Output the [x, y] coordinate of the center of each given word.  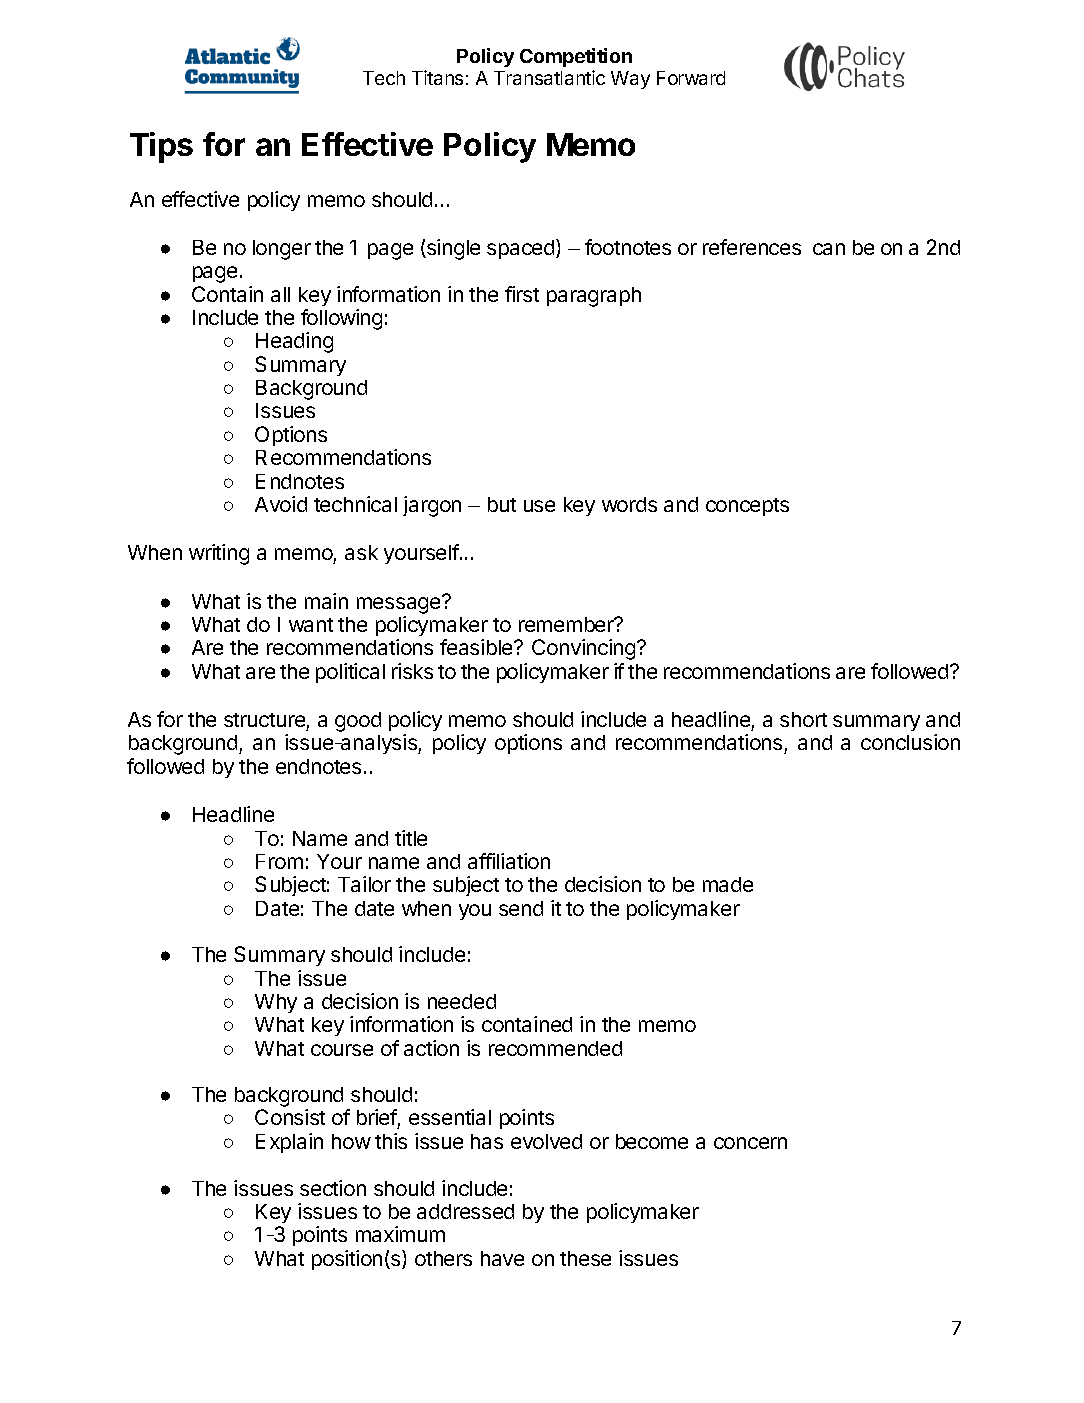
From [279, 861]
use [539, 506]
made [728, 884]
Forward [691, 78]
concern [750, 1143]
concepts [747, 507]
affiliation [509, 861]
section [333, 1188]
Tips [161, 147]
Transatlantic [549, 77]
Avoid [281, 504]
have [502, 1258]
